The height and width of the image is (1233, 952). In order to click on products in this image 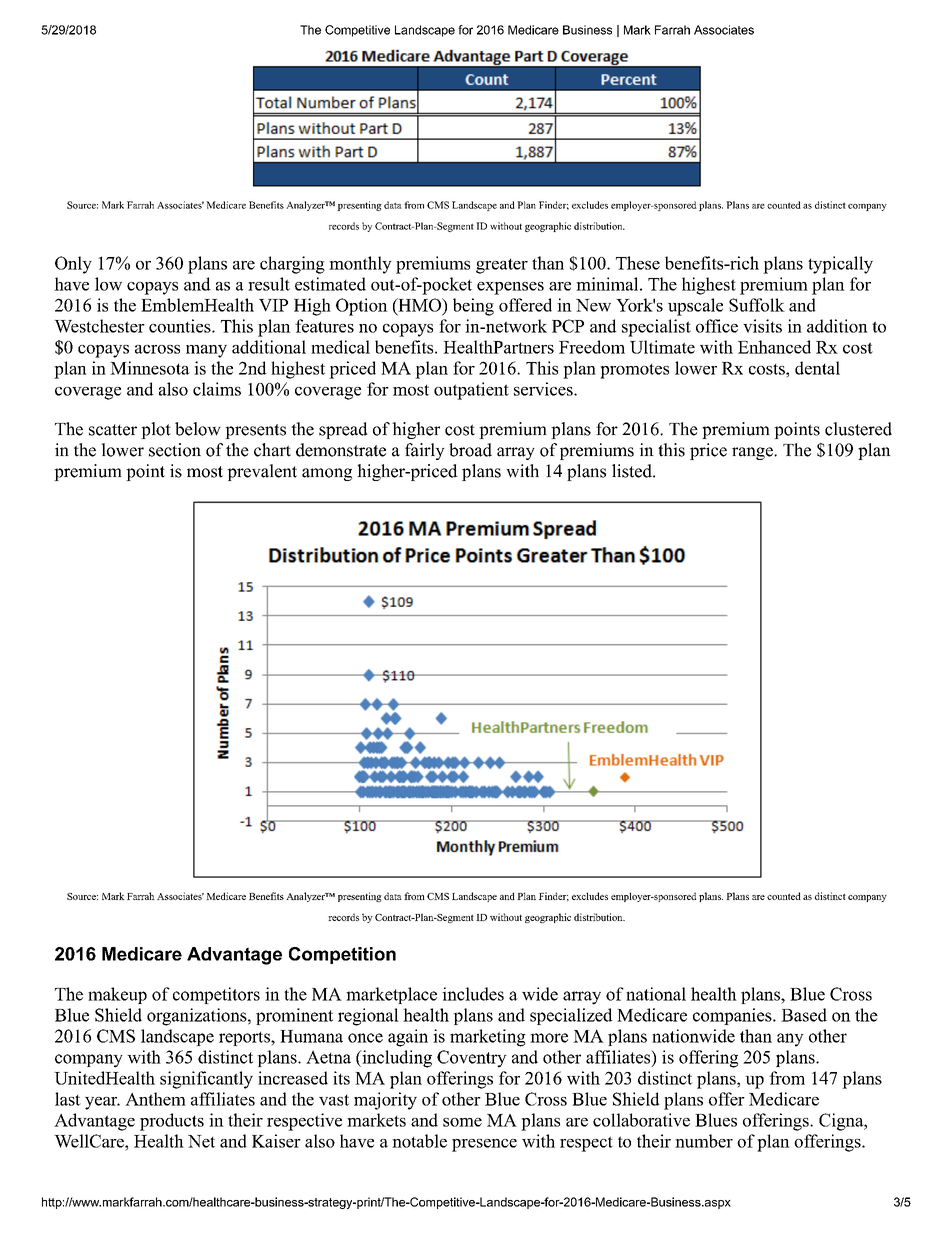, I will do `click(172, 1122)`.
